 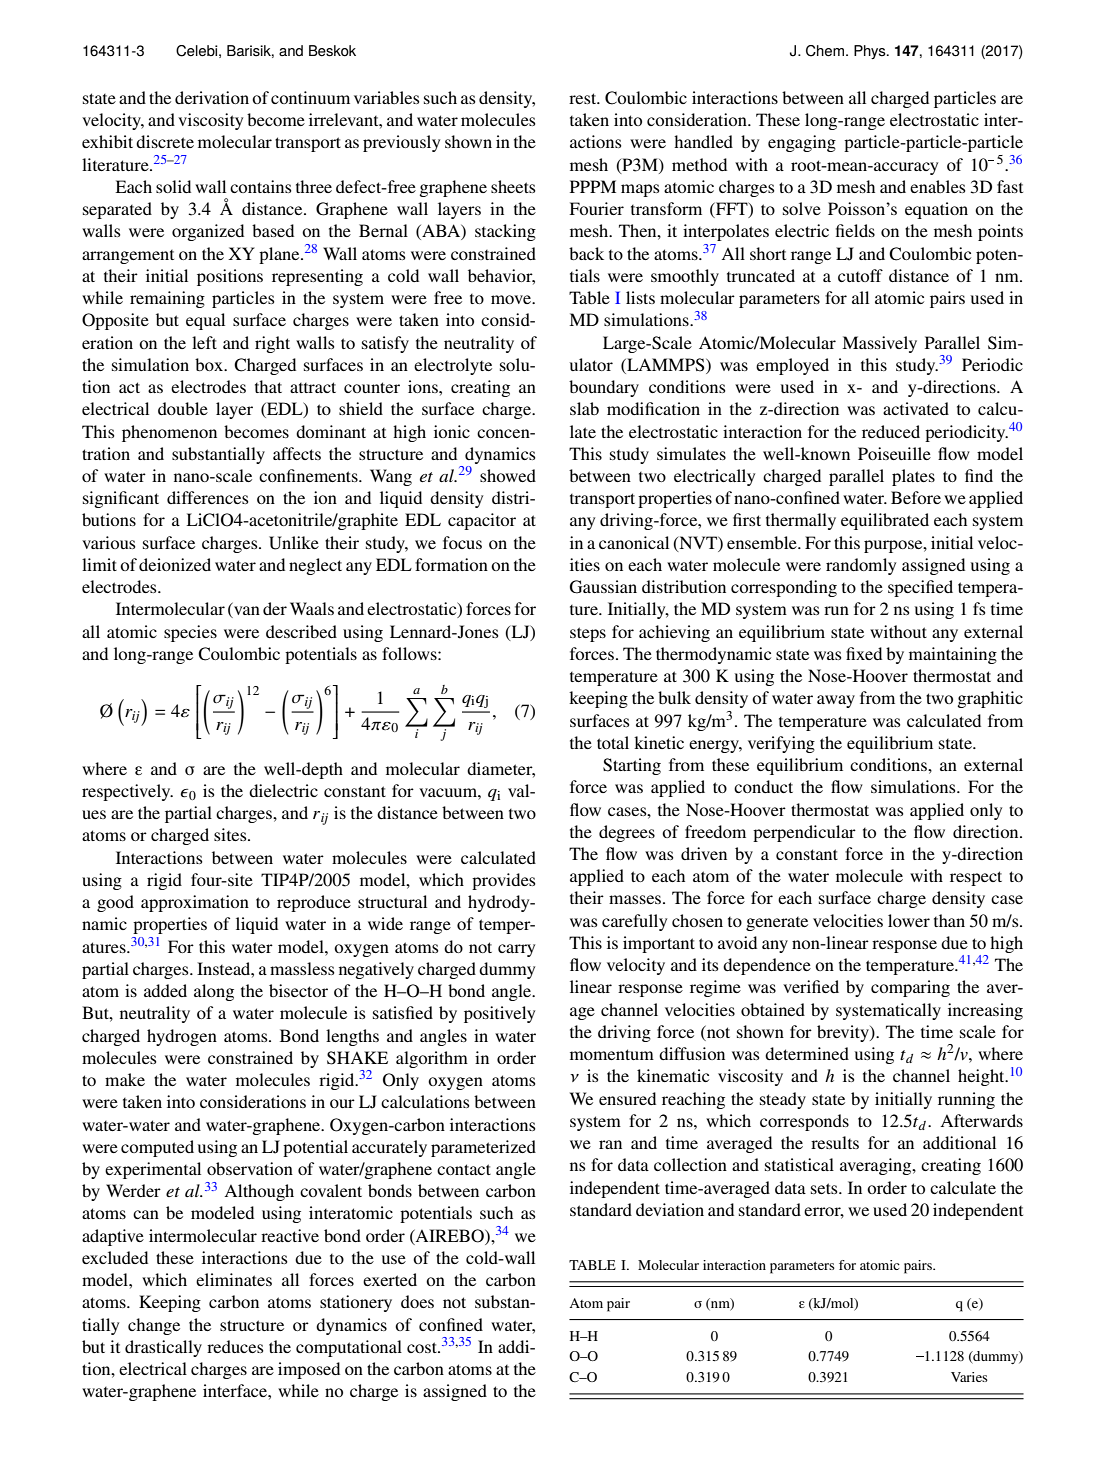 What do you see at coordinates (612, 1054) in the screenshot?
I see `momentum` at bounding box center [612, 1054].
